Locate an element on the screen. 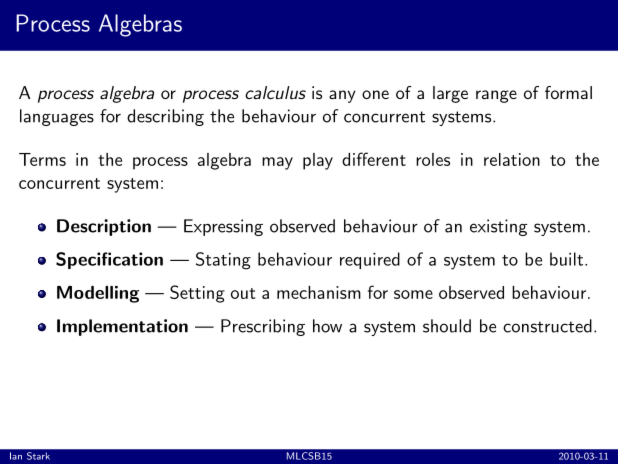 Image resolution: width=618 pixels, height=464 pixels. Description is located at coordinates (104, 227).
